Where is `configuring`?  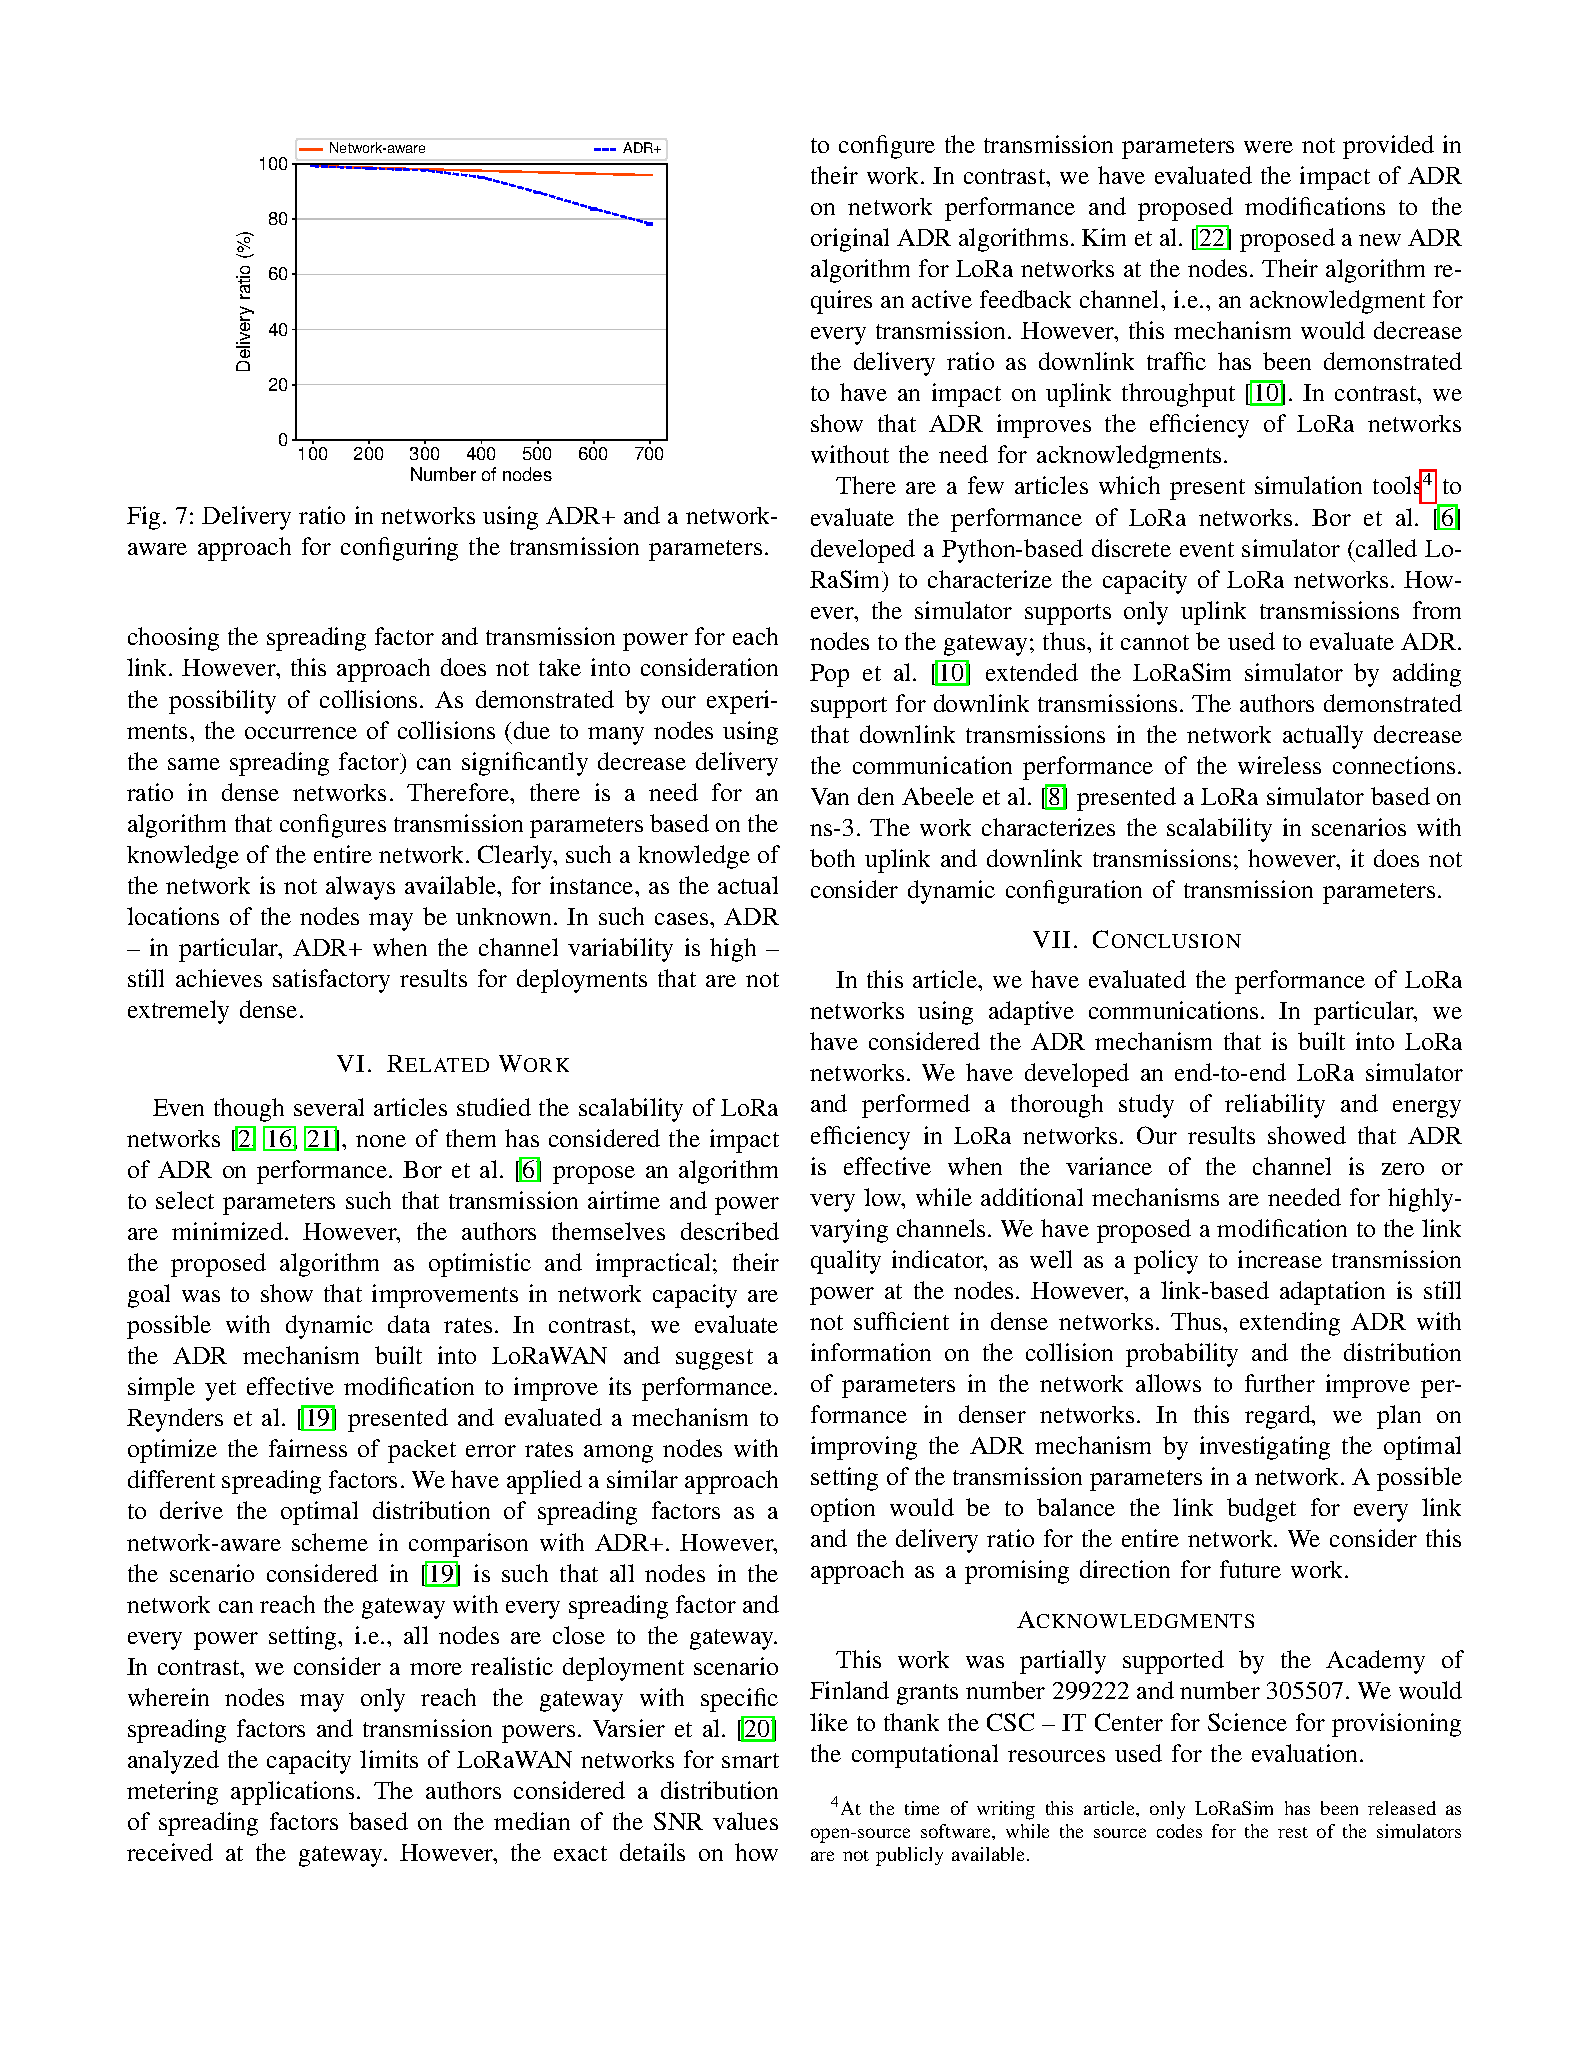 configuring is located at coordinates (399, 549).
